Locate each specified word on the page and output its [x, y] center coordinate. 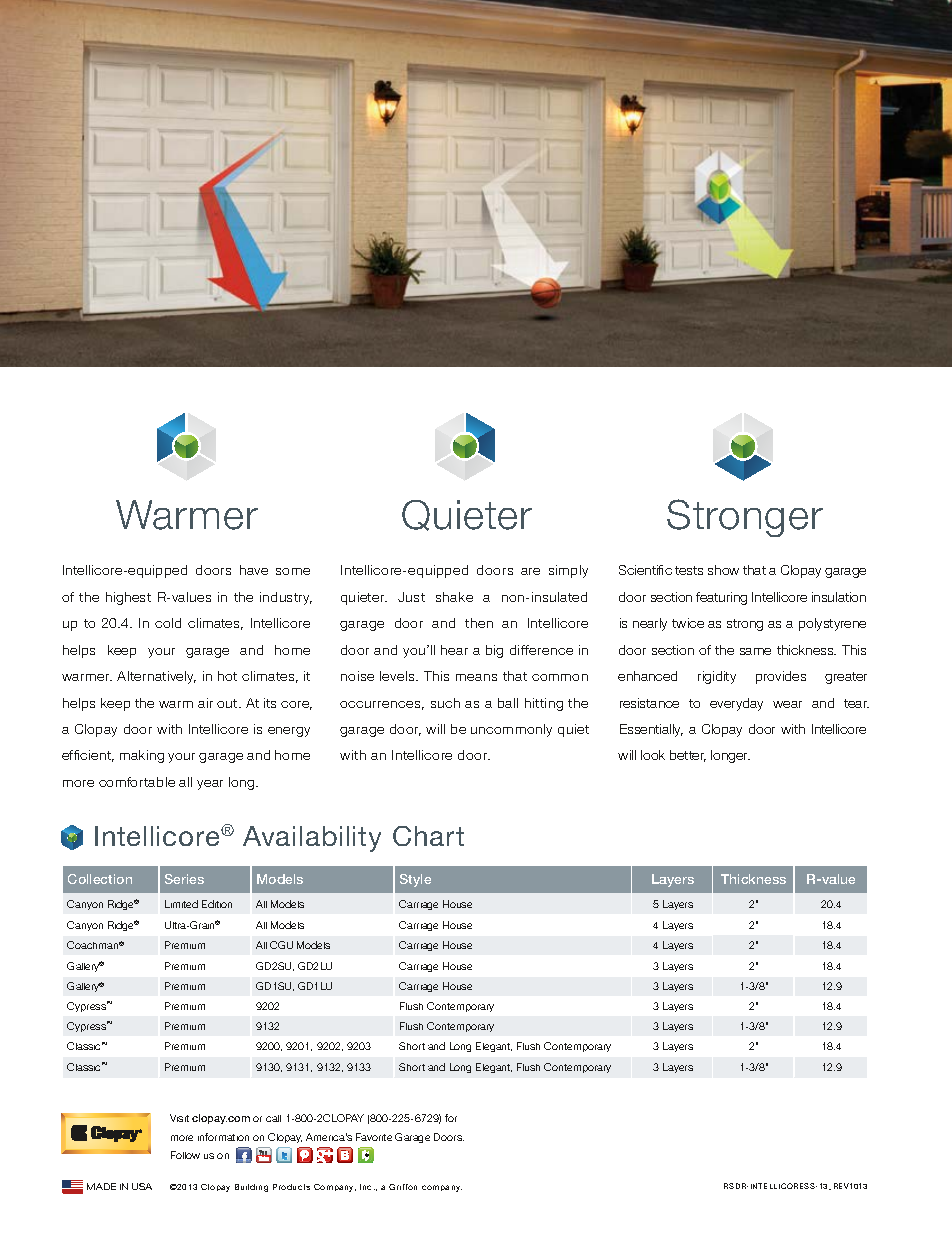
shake [454, 597]
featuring [721, 598]
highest [128, 598]
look [653, 755]
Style [415, 880]
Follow [185, 1155]
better [688, 756]
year [210, 785]
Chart [428, 836]
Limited [181, 904]
